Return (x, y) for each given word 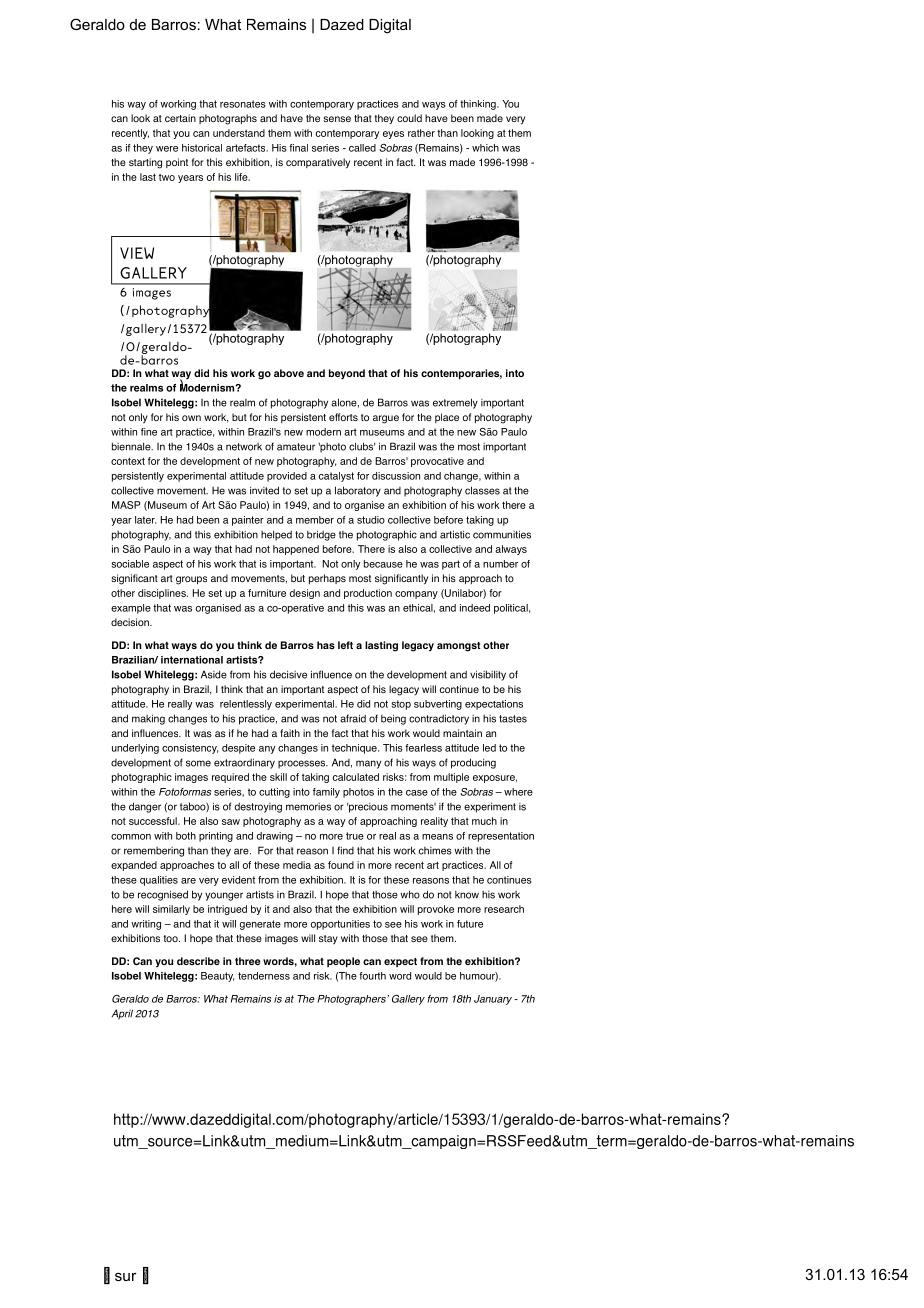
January (493, 1000)
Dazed (342, 24)
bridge (321, 535)
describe (198, 961)
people (343, 962)
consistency (190, 749)
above (289, 373)
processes (303, 764)
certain (180, 118)
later (145, 520)
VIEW (137, 253)
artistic (455, 534)
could (409, 118)
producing (473, 763)
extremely (455, 403)
